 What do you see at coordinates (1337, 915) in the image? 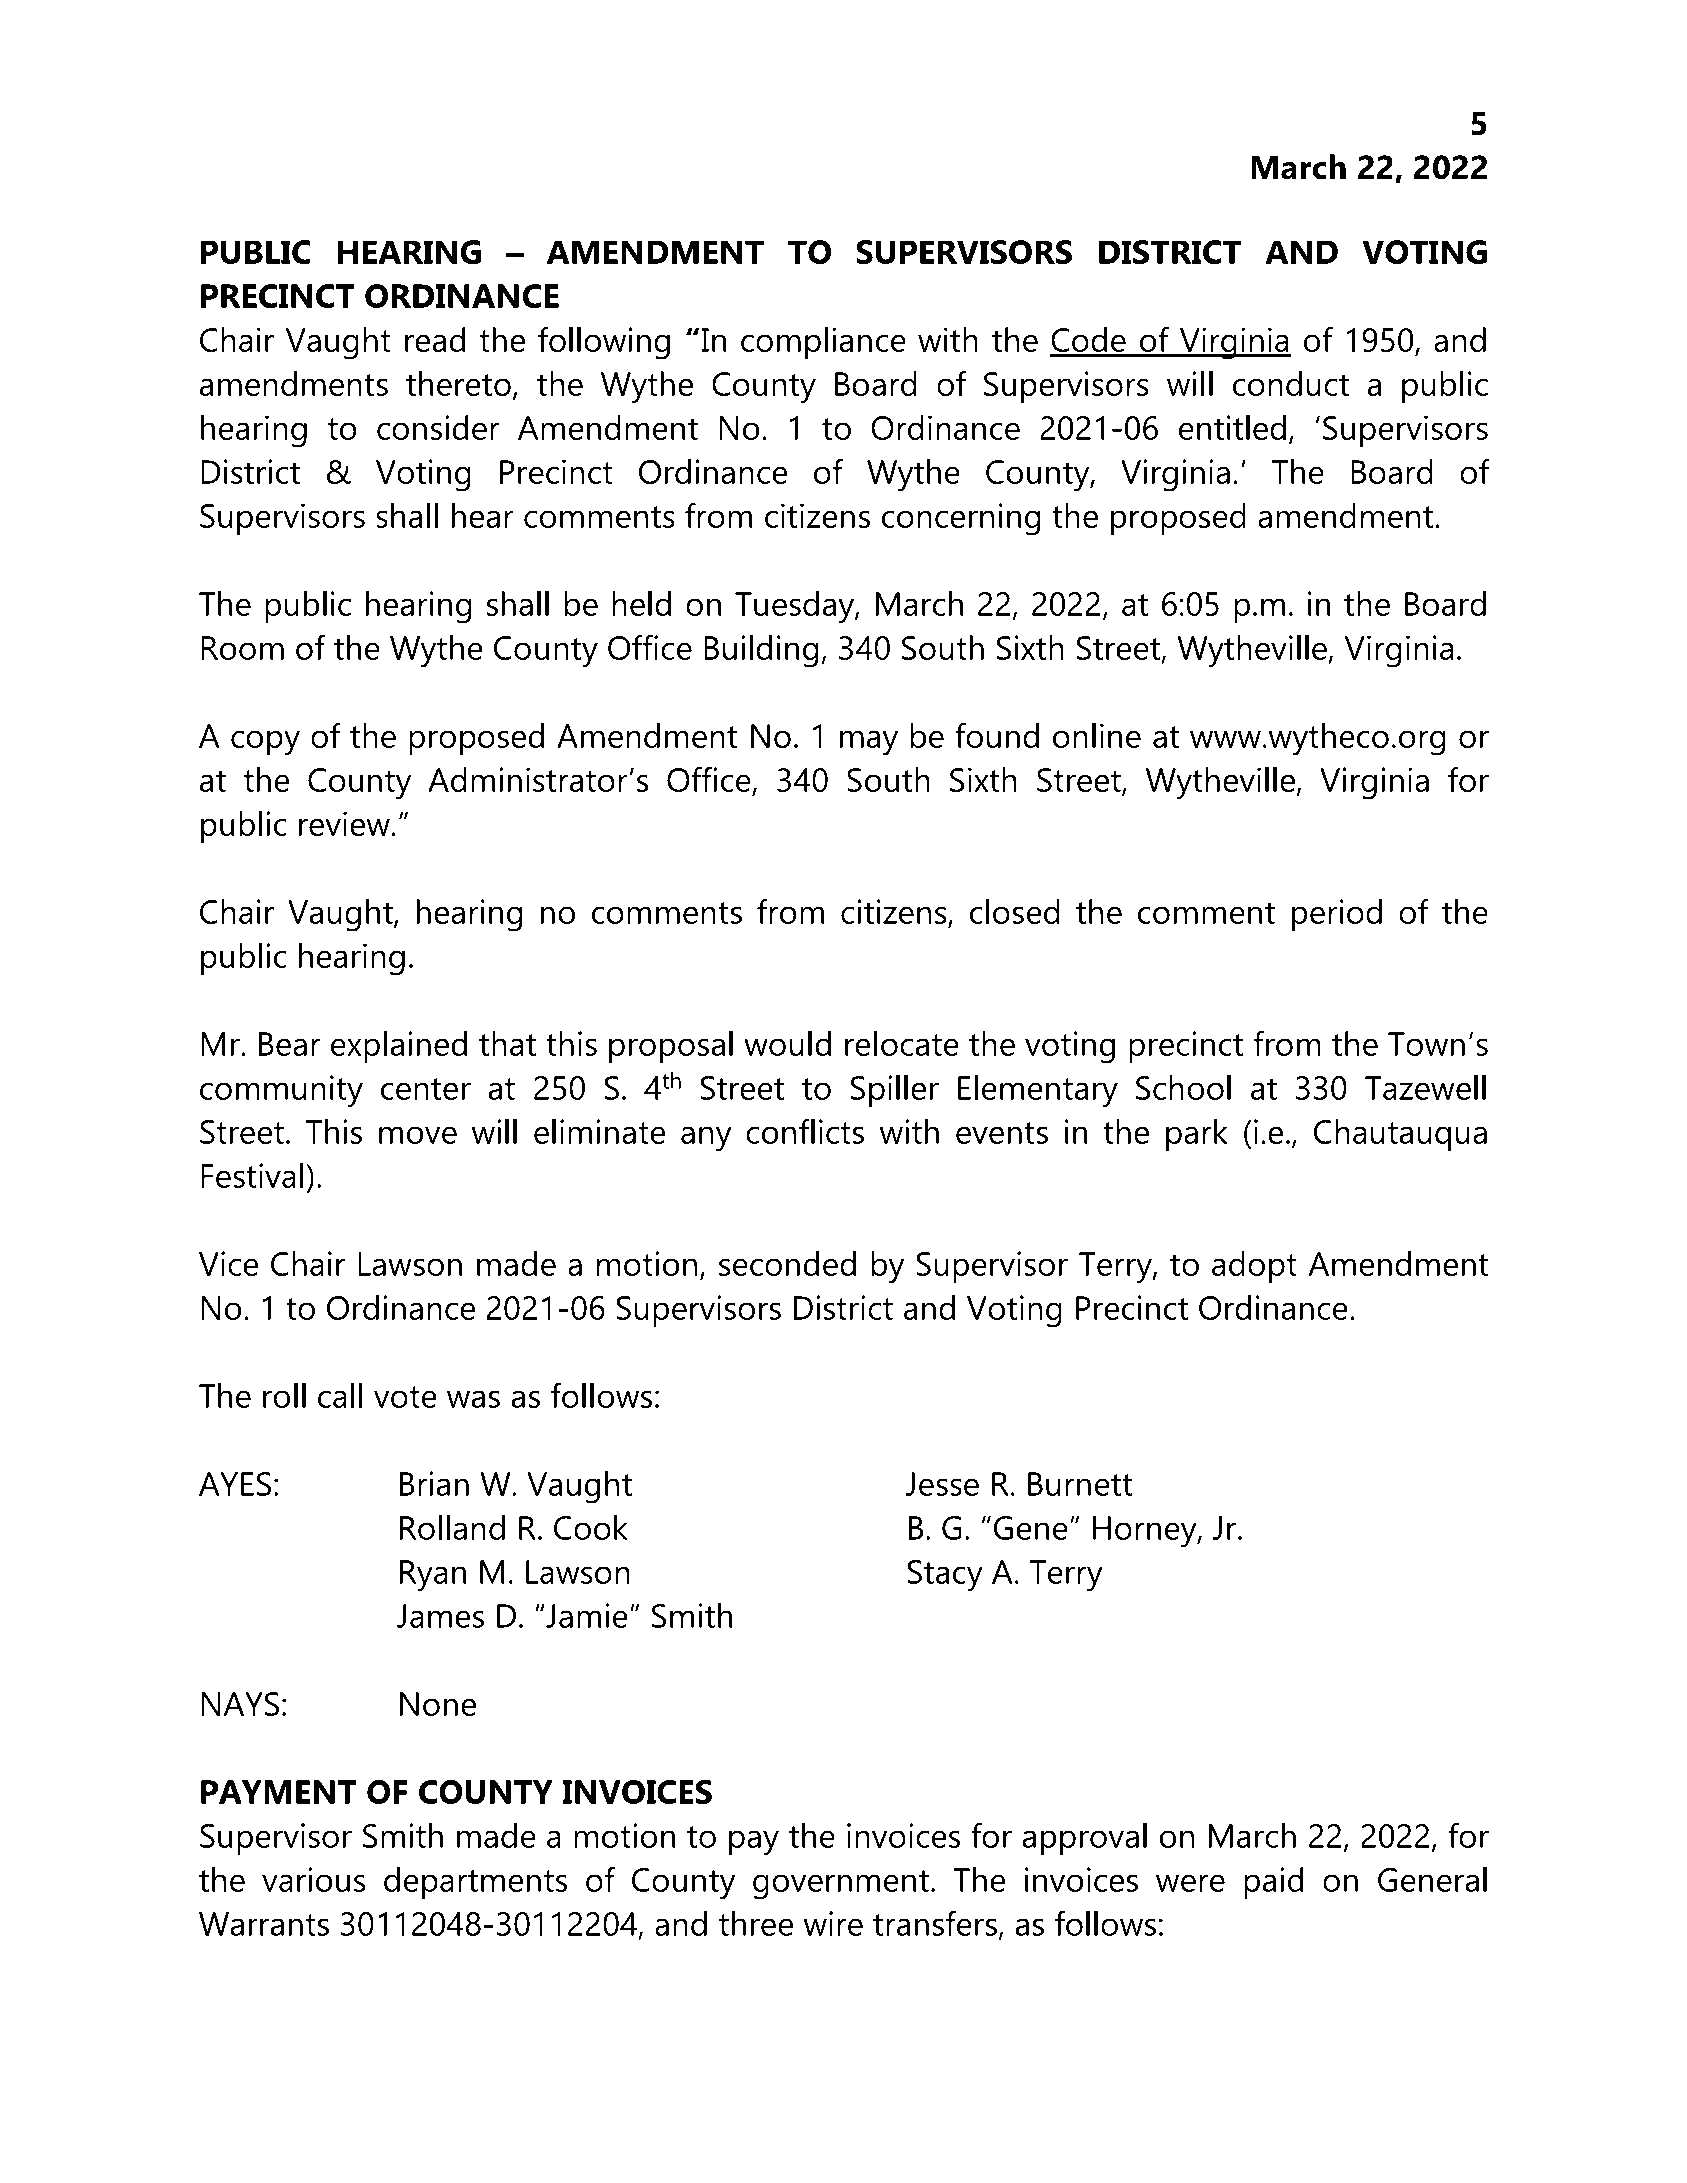
I see `period` at bounding box center [1337, 915].
